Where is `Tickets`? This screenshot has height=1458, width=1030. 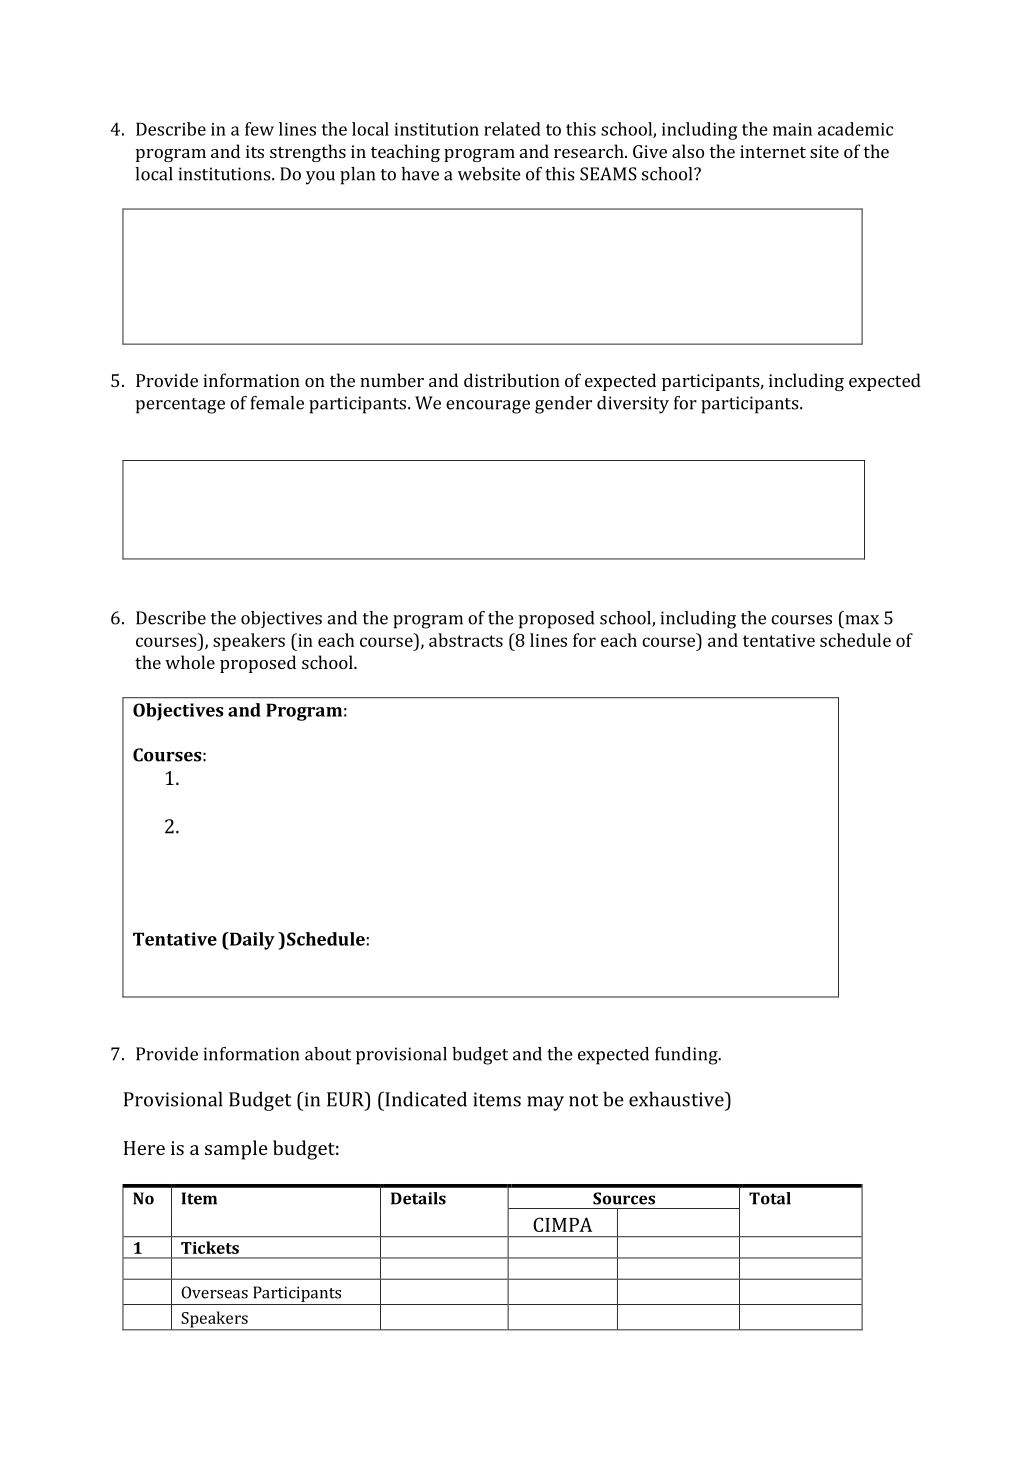
Tickets is located at coordinates (210, 1247).
